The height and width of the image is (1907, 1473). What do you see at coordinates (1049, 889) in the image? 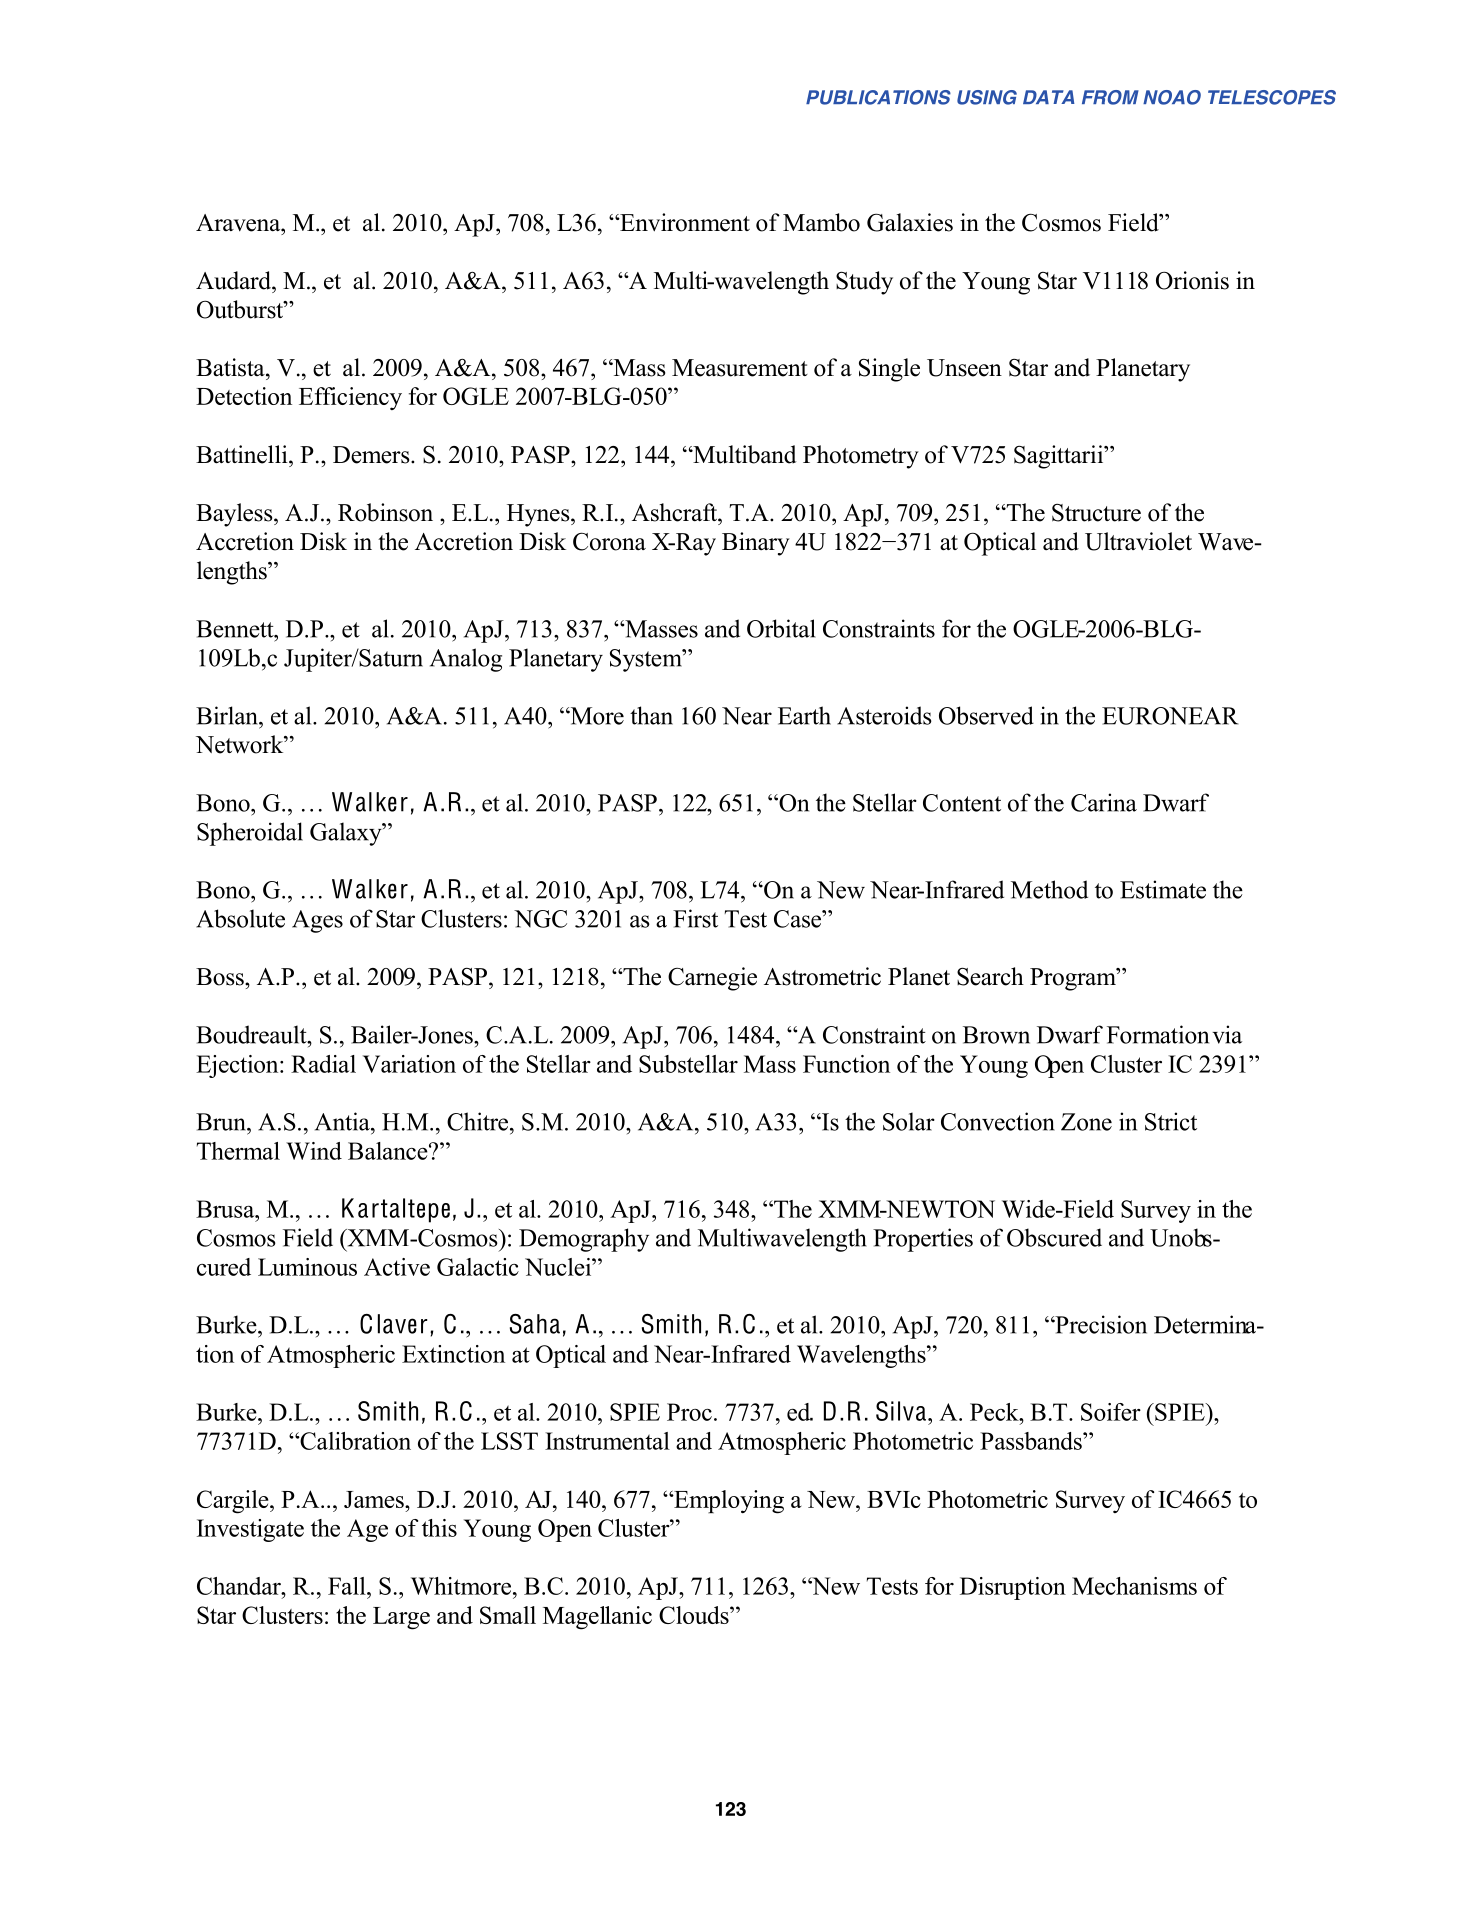
I see `Method` at bounding box center [1049, 889].
